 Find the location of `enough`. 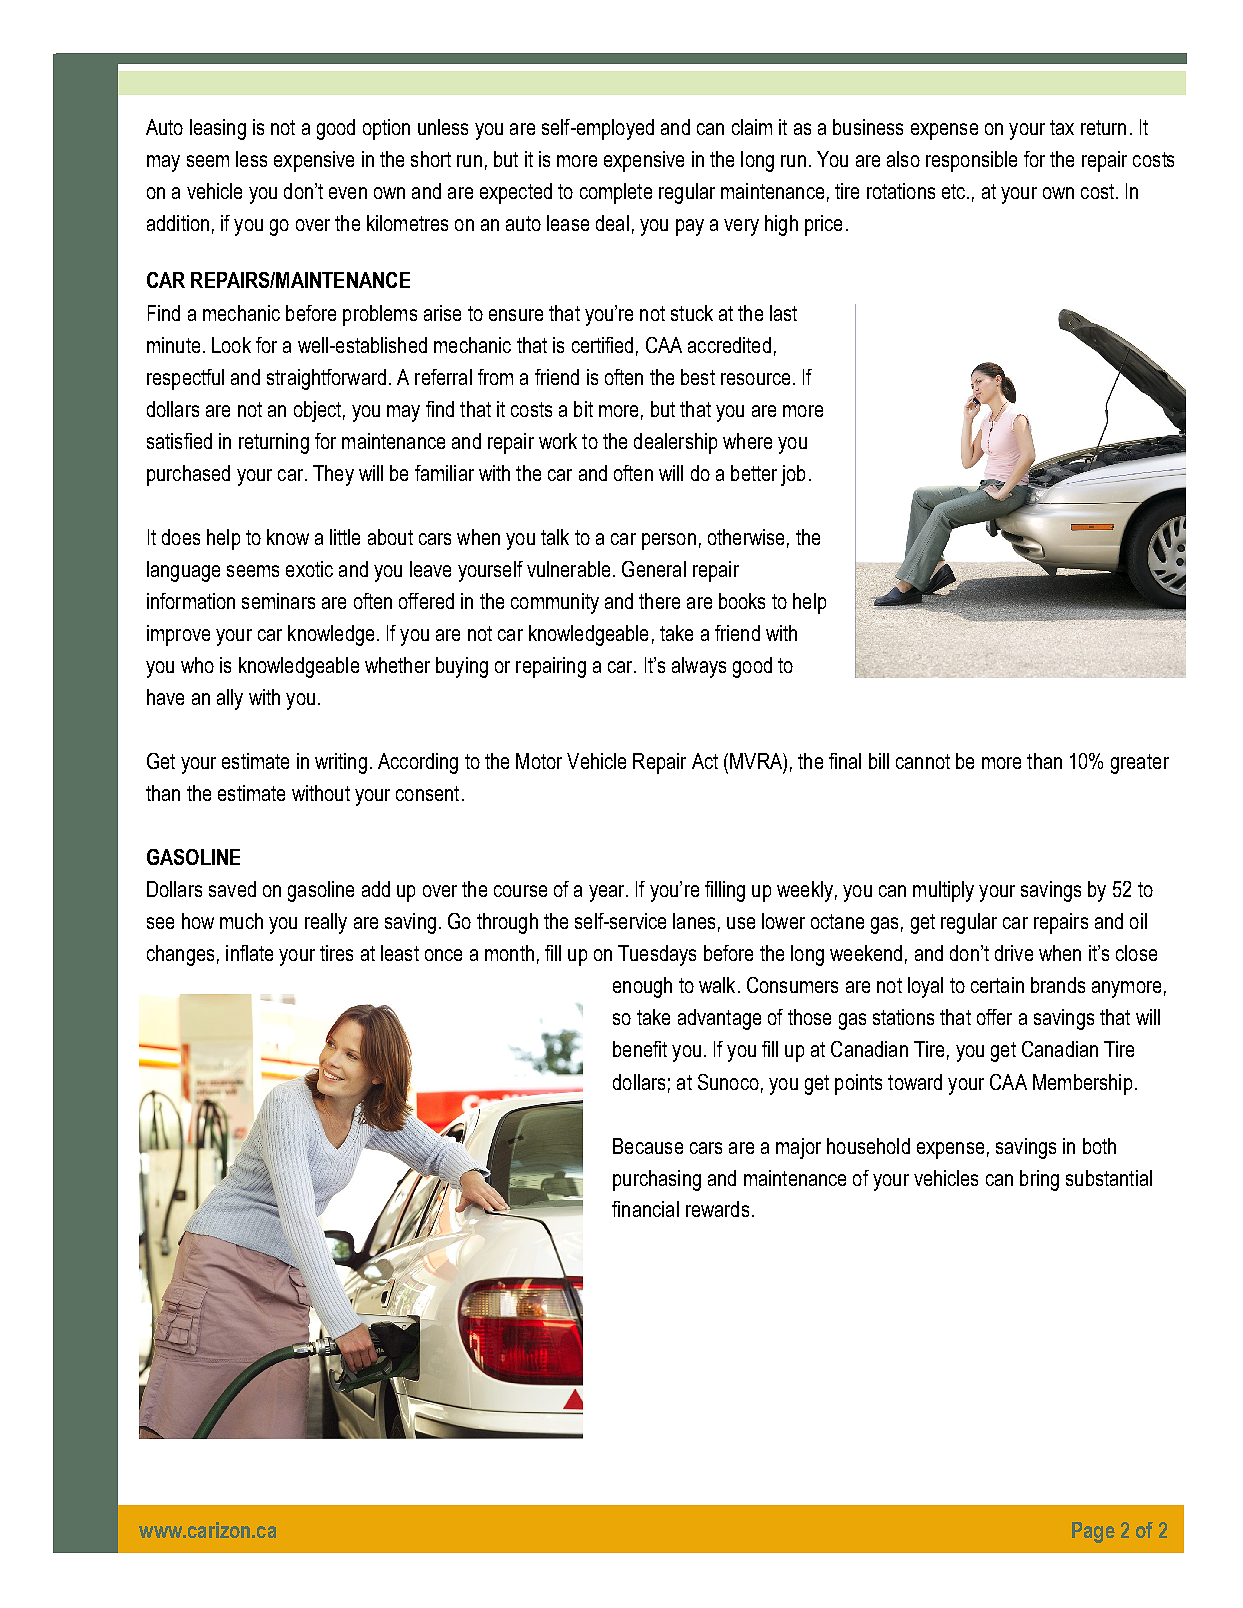

enough is located at coordinates (642, 987).
